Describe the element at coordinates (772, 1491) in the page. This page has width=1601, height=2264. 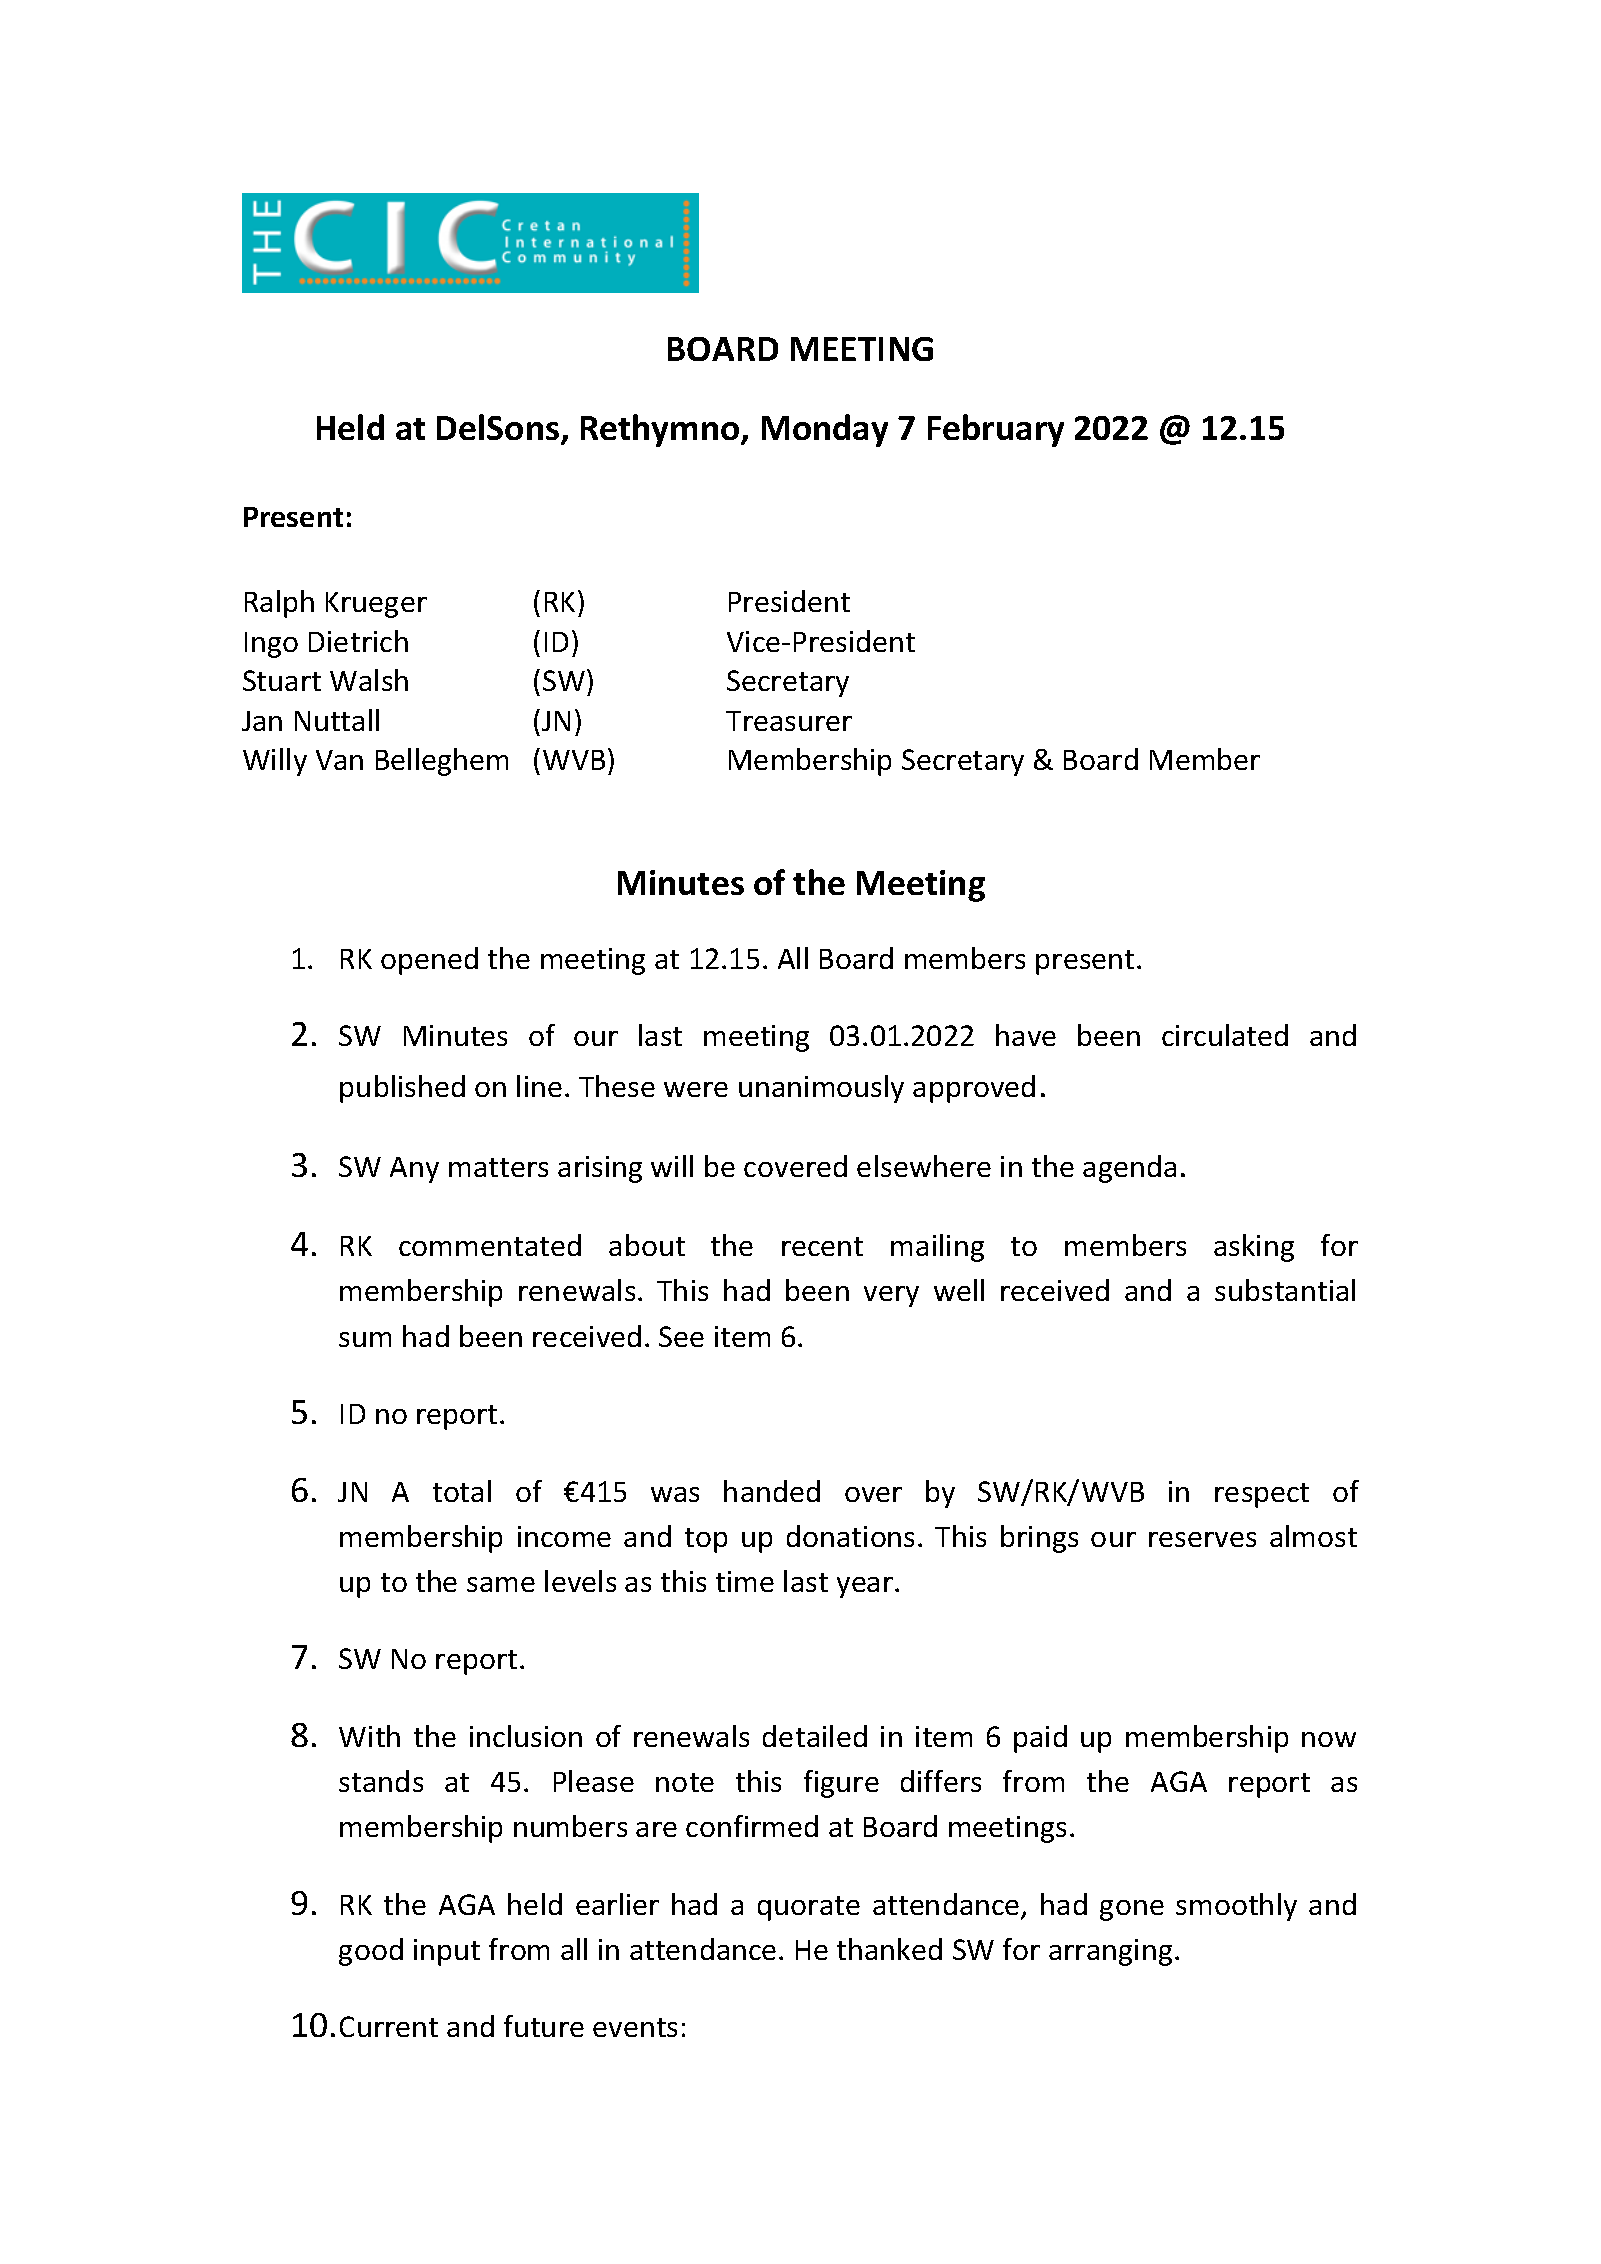
I see `handed` at that location.
